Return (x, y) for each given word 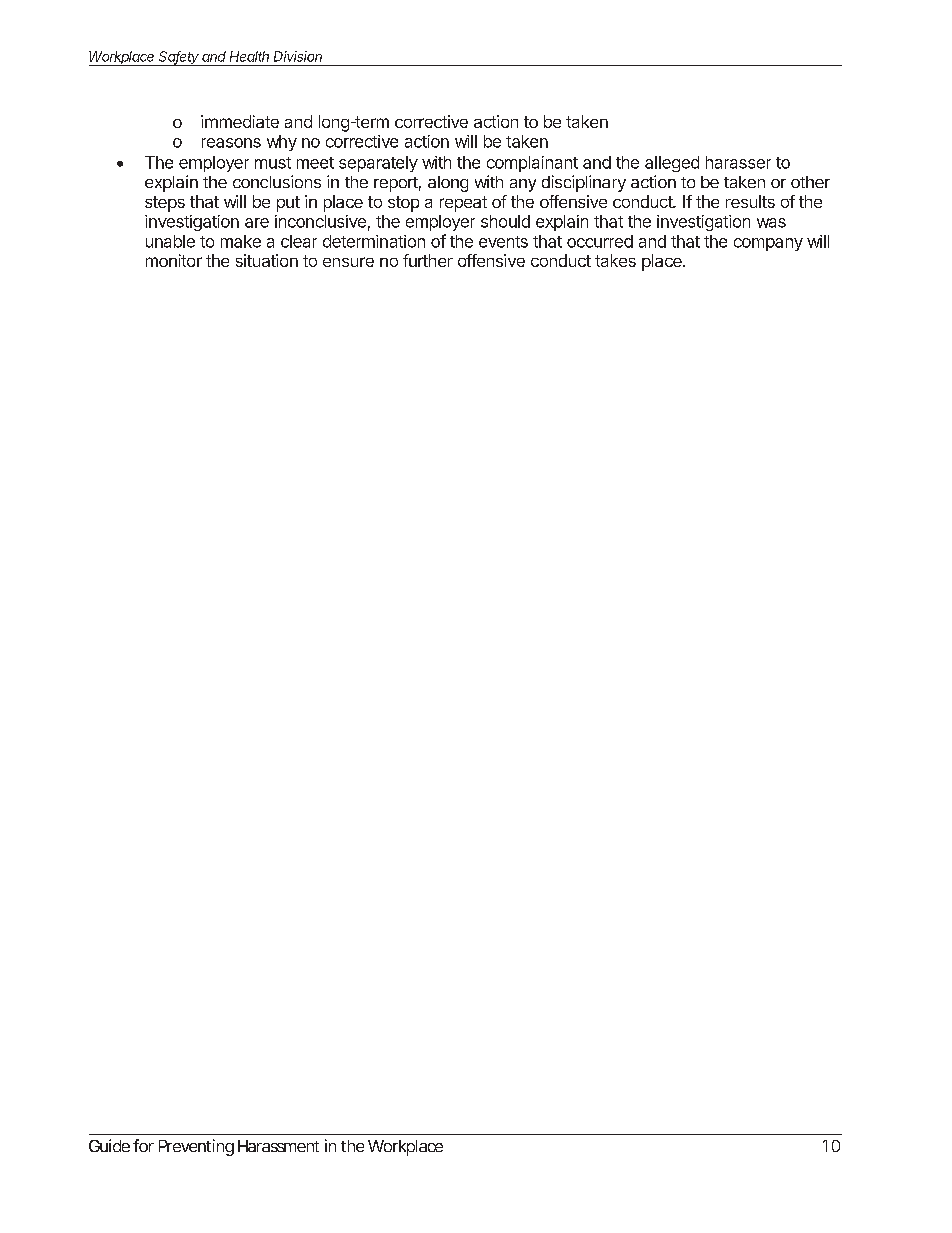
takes (615, 260)
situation (267, 260)
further (428, 260)
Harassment (278, 1146)
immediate (240, 121)
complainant (532, 164)
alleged (672, 164)
